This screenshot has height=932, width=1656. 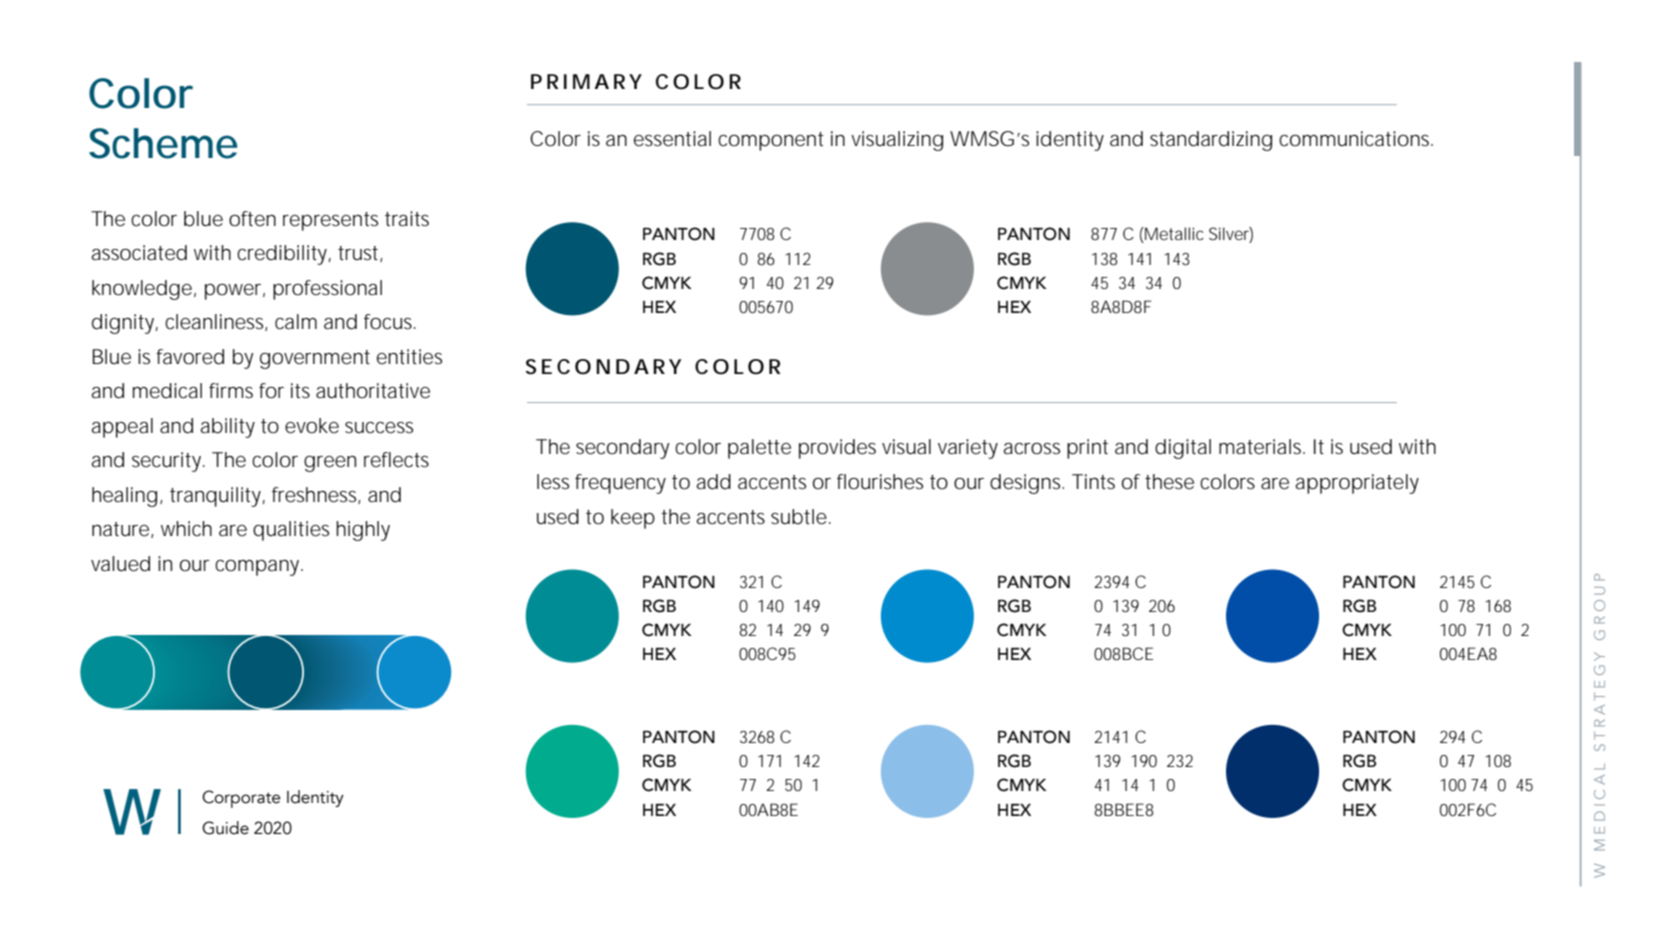 What do you see at coordinates (1093, 481) in the screenshot?
I see `Tints` at bounding box center [1093, 481].
